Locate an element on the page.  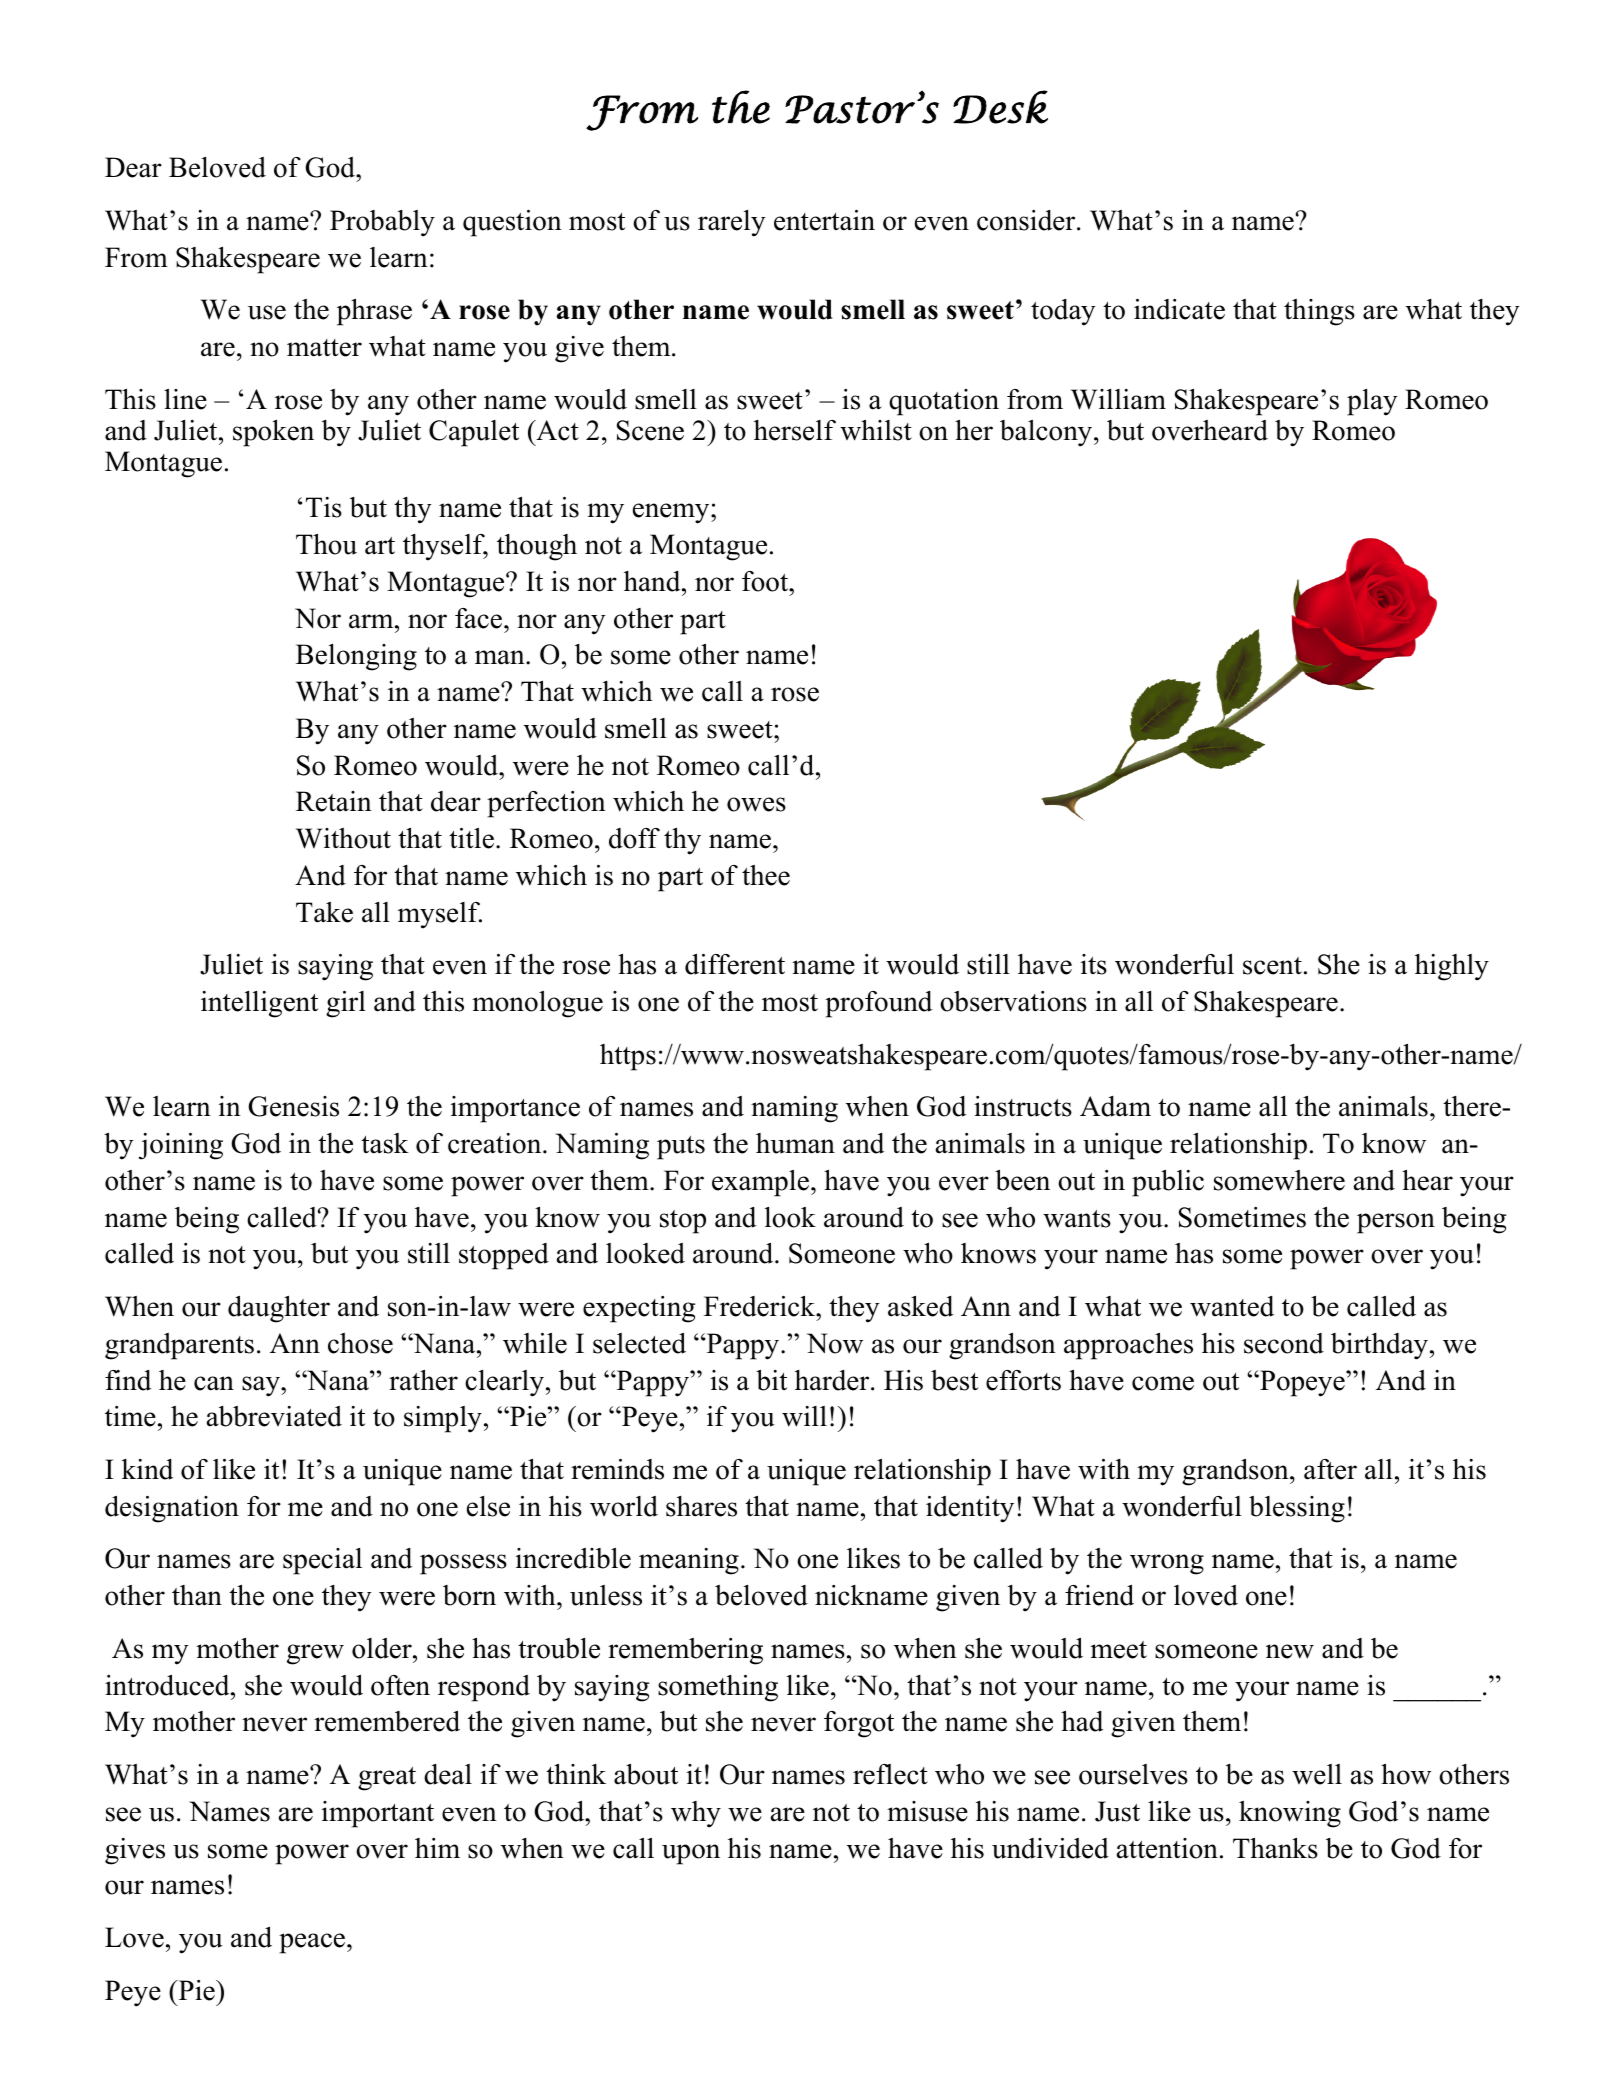
profound is located at coordinates (878, 1004).
